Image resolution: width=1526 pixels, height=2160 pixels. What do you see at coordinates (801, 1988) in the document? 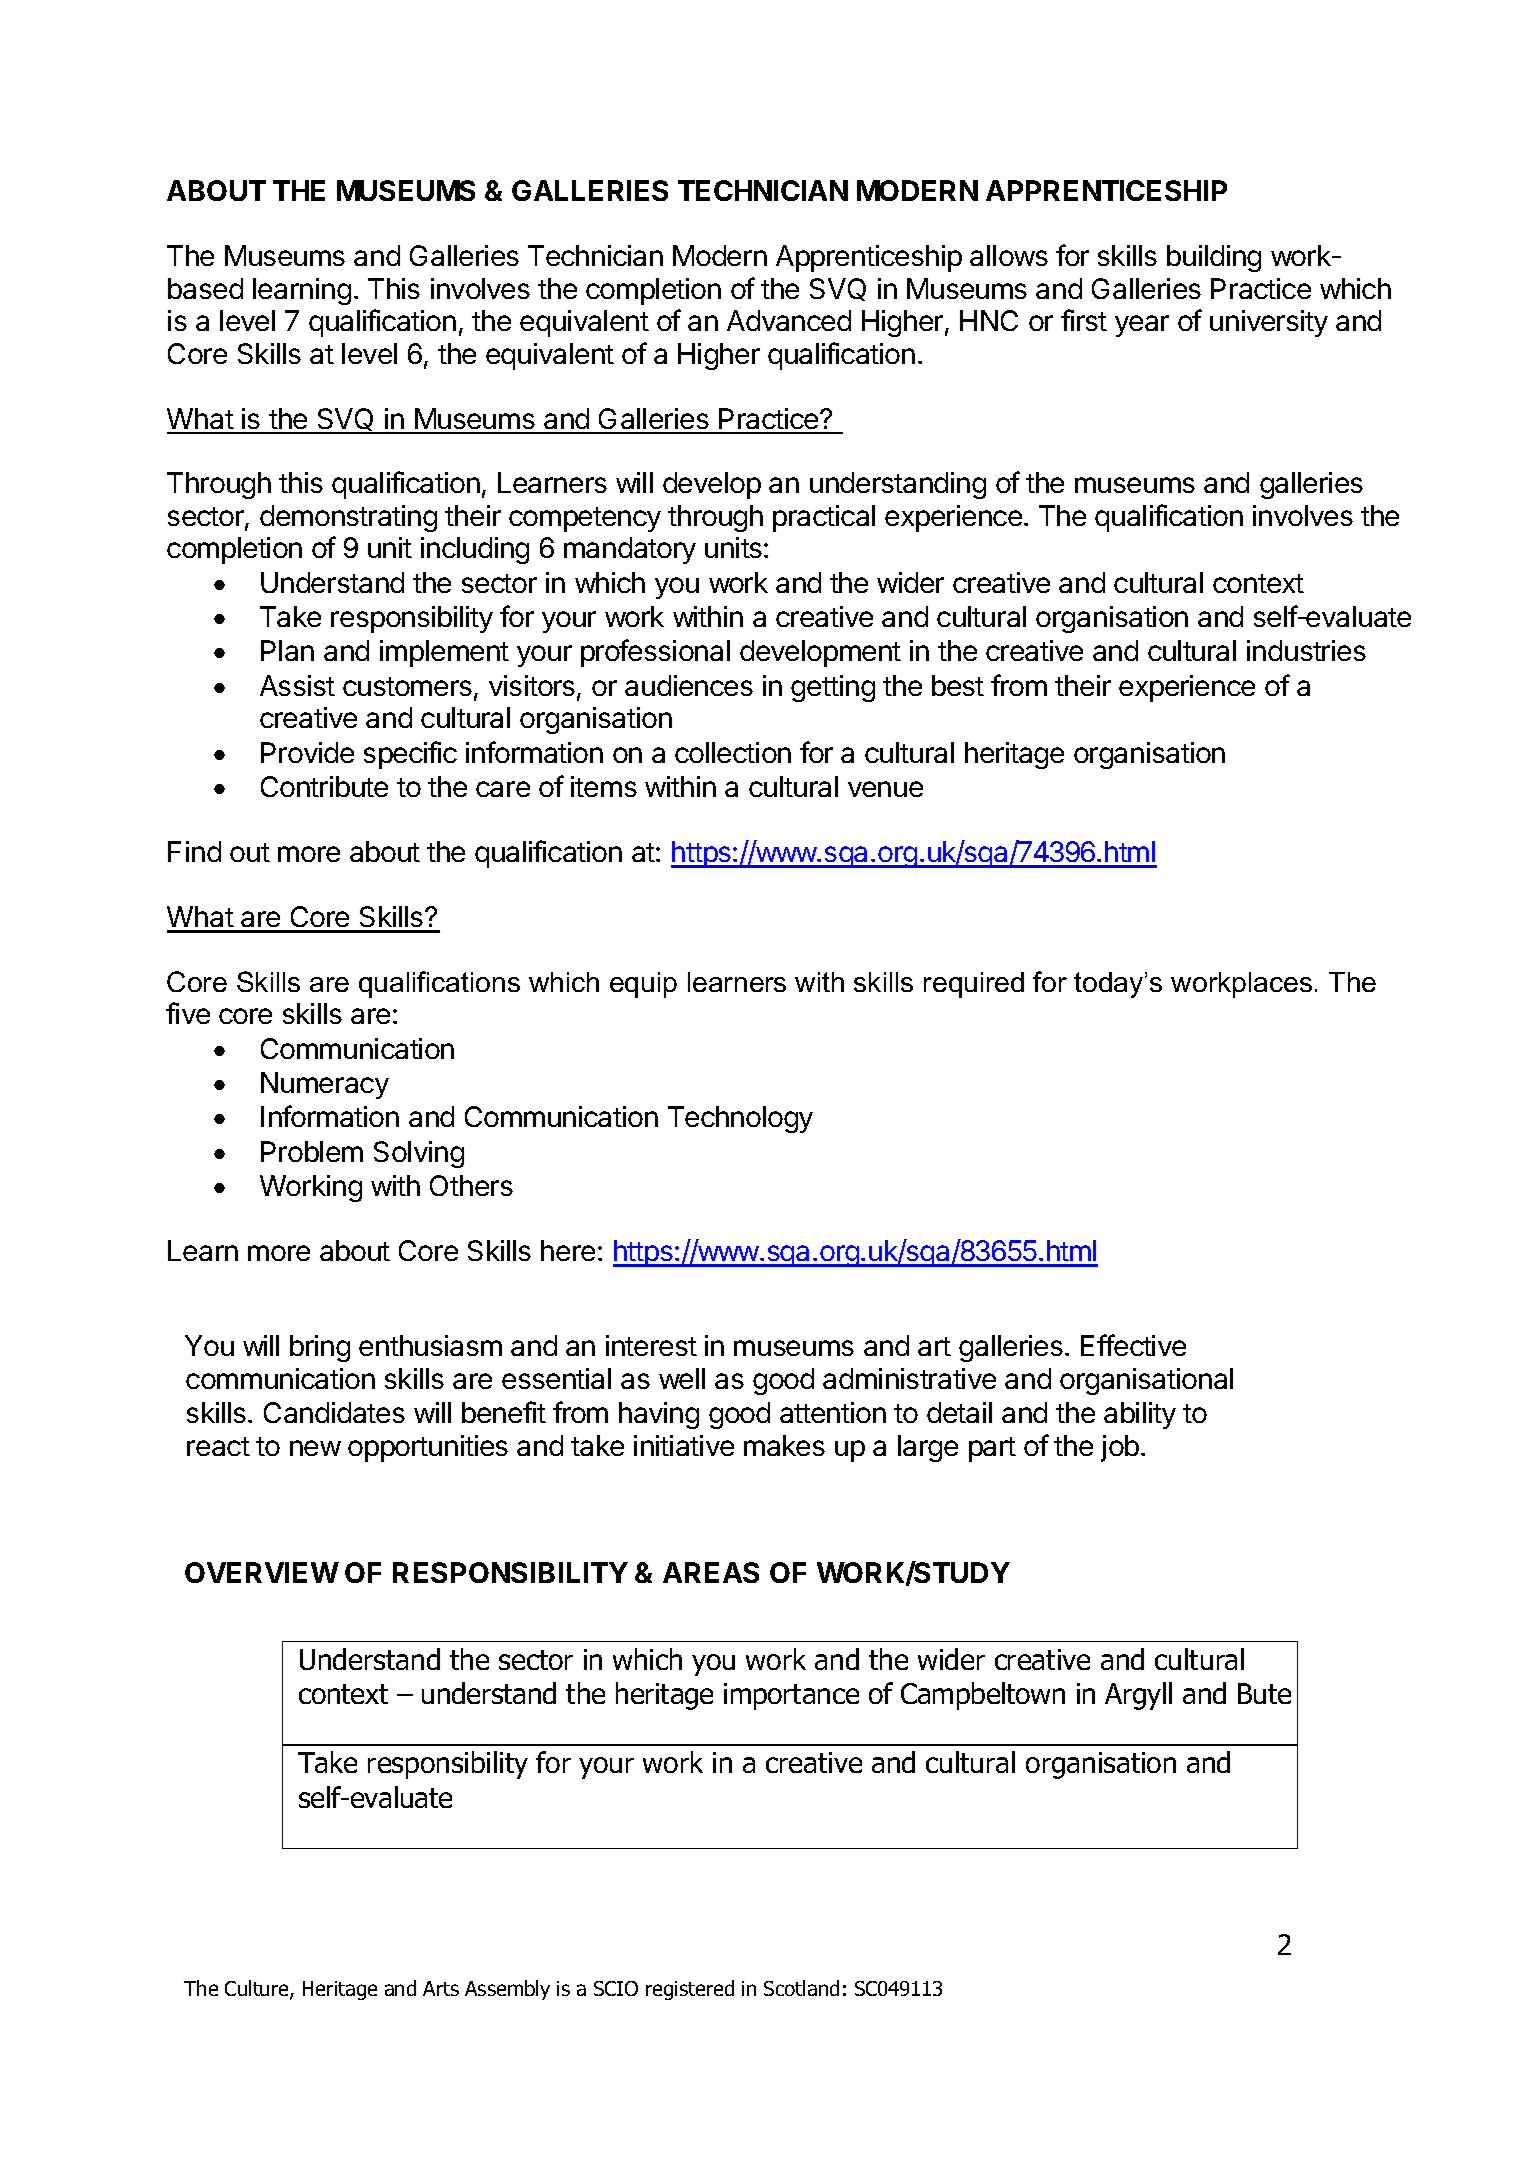
I see `Scotland` at bounding box center [801, 1988].
